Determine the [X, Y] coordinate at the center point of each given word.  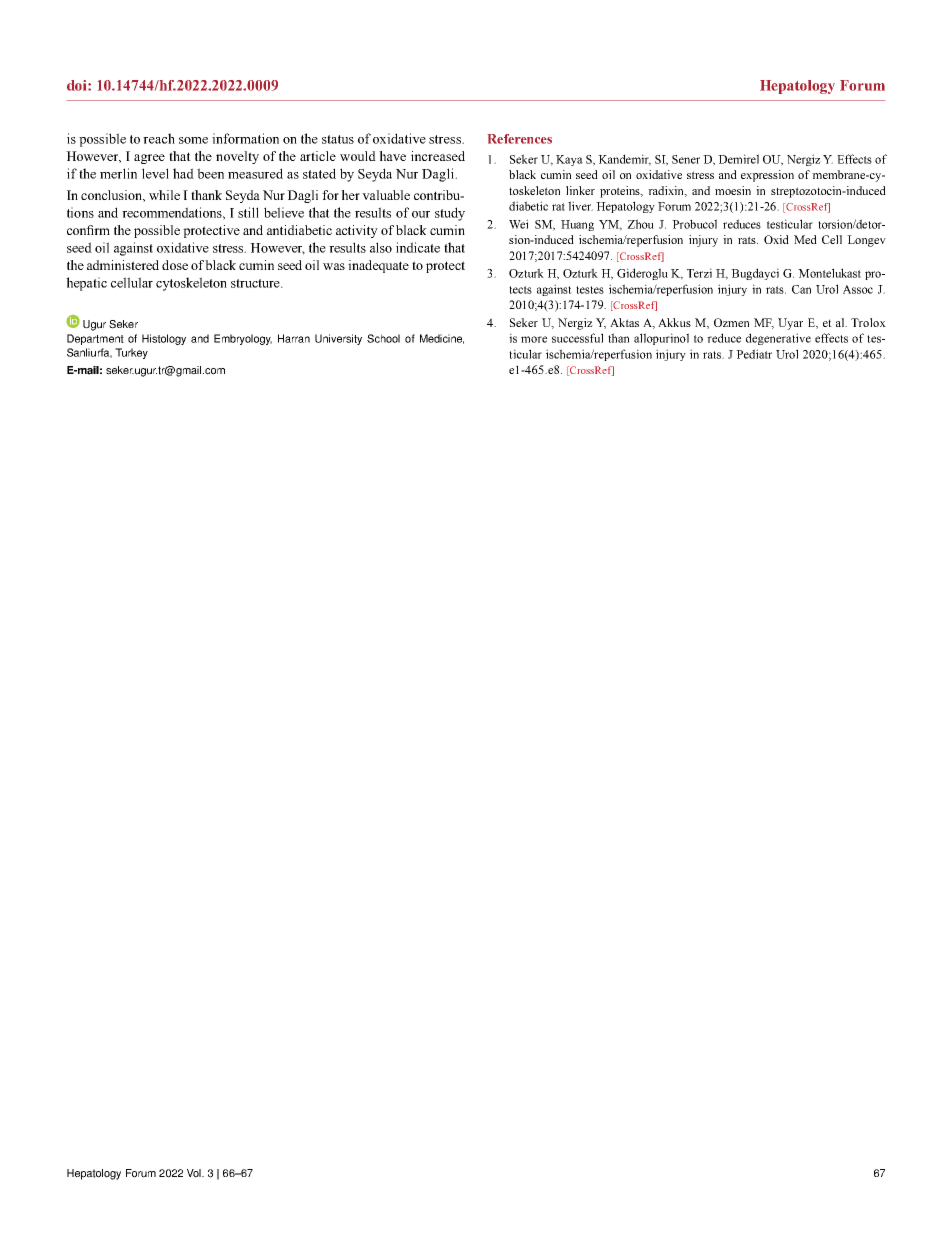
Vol [195, 1173]
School [383, 338]
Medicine [442, 339]
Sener [686, 159]
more [534, 339]
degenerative [778, 339]
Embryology [243, 339]
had [183, 173]
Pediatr [754, 354]
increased [438, 156]
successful [577, 338]
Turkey [131, 353]
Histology [164, 339]
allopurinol [661, 339]
